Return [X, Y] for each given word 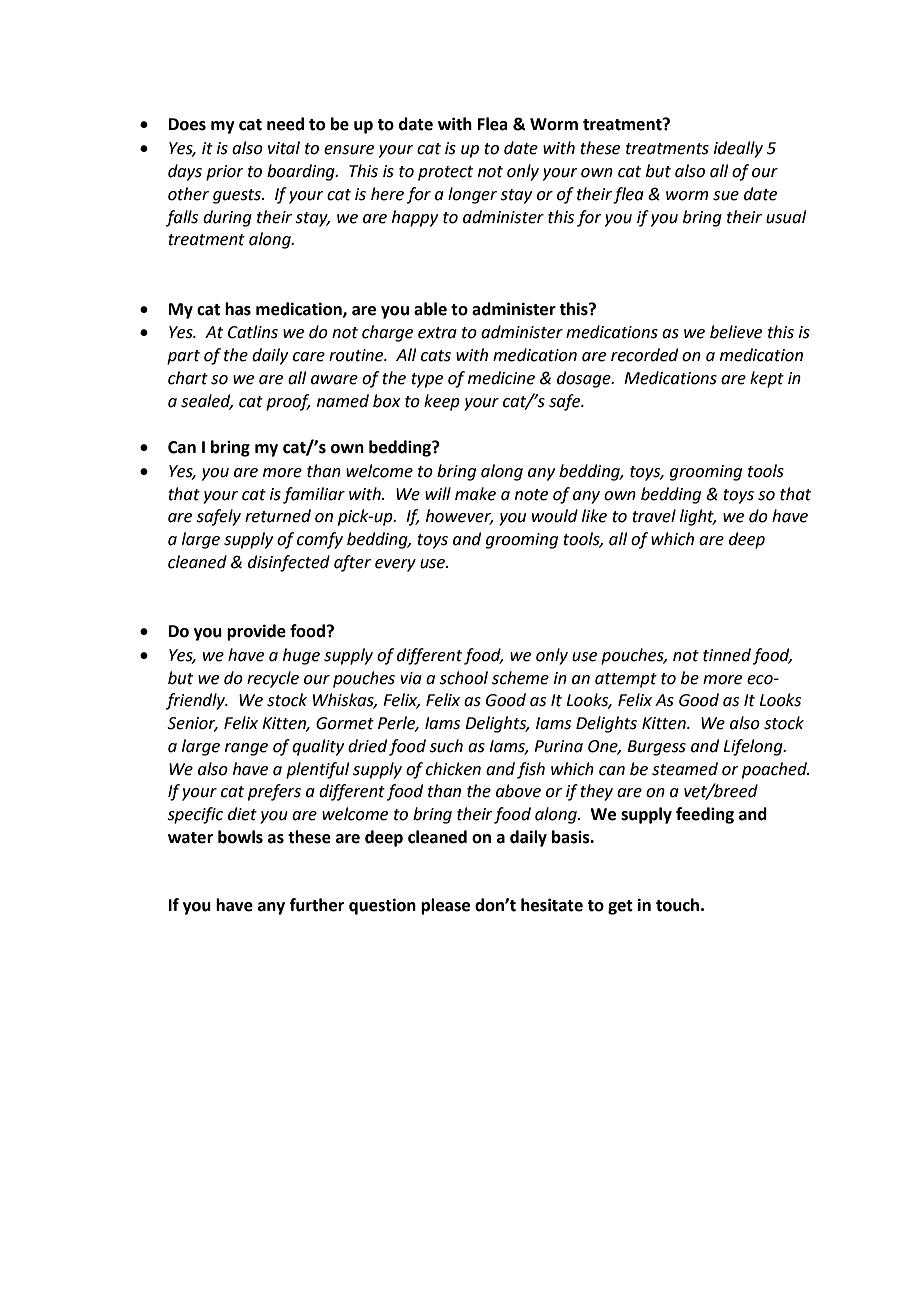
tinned [727, 655]
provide [256, 632]
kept [767, 379]
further [317, 905]
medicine [501, 378]
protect [445, 173]
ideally [738, 149]
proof [288, 402]
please [445, 906]
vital [284, 148]
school [463, 678]
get [620, 907]
